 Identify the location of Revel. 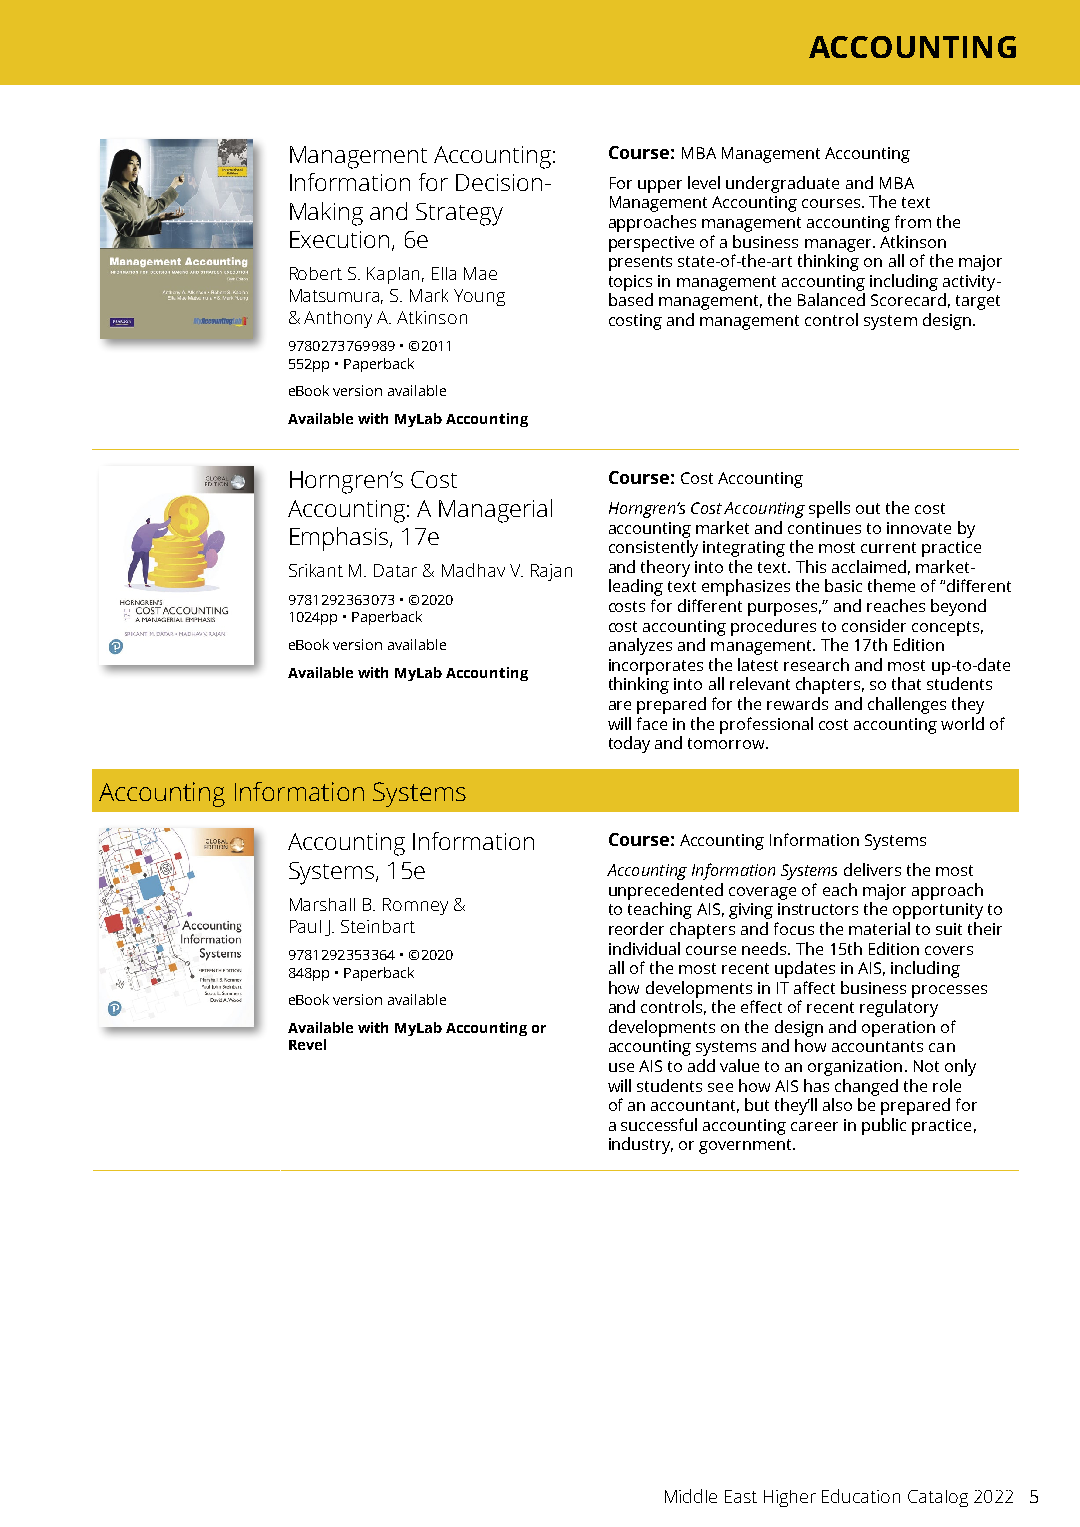
(307, 1044).
